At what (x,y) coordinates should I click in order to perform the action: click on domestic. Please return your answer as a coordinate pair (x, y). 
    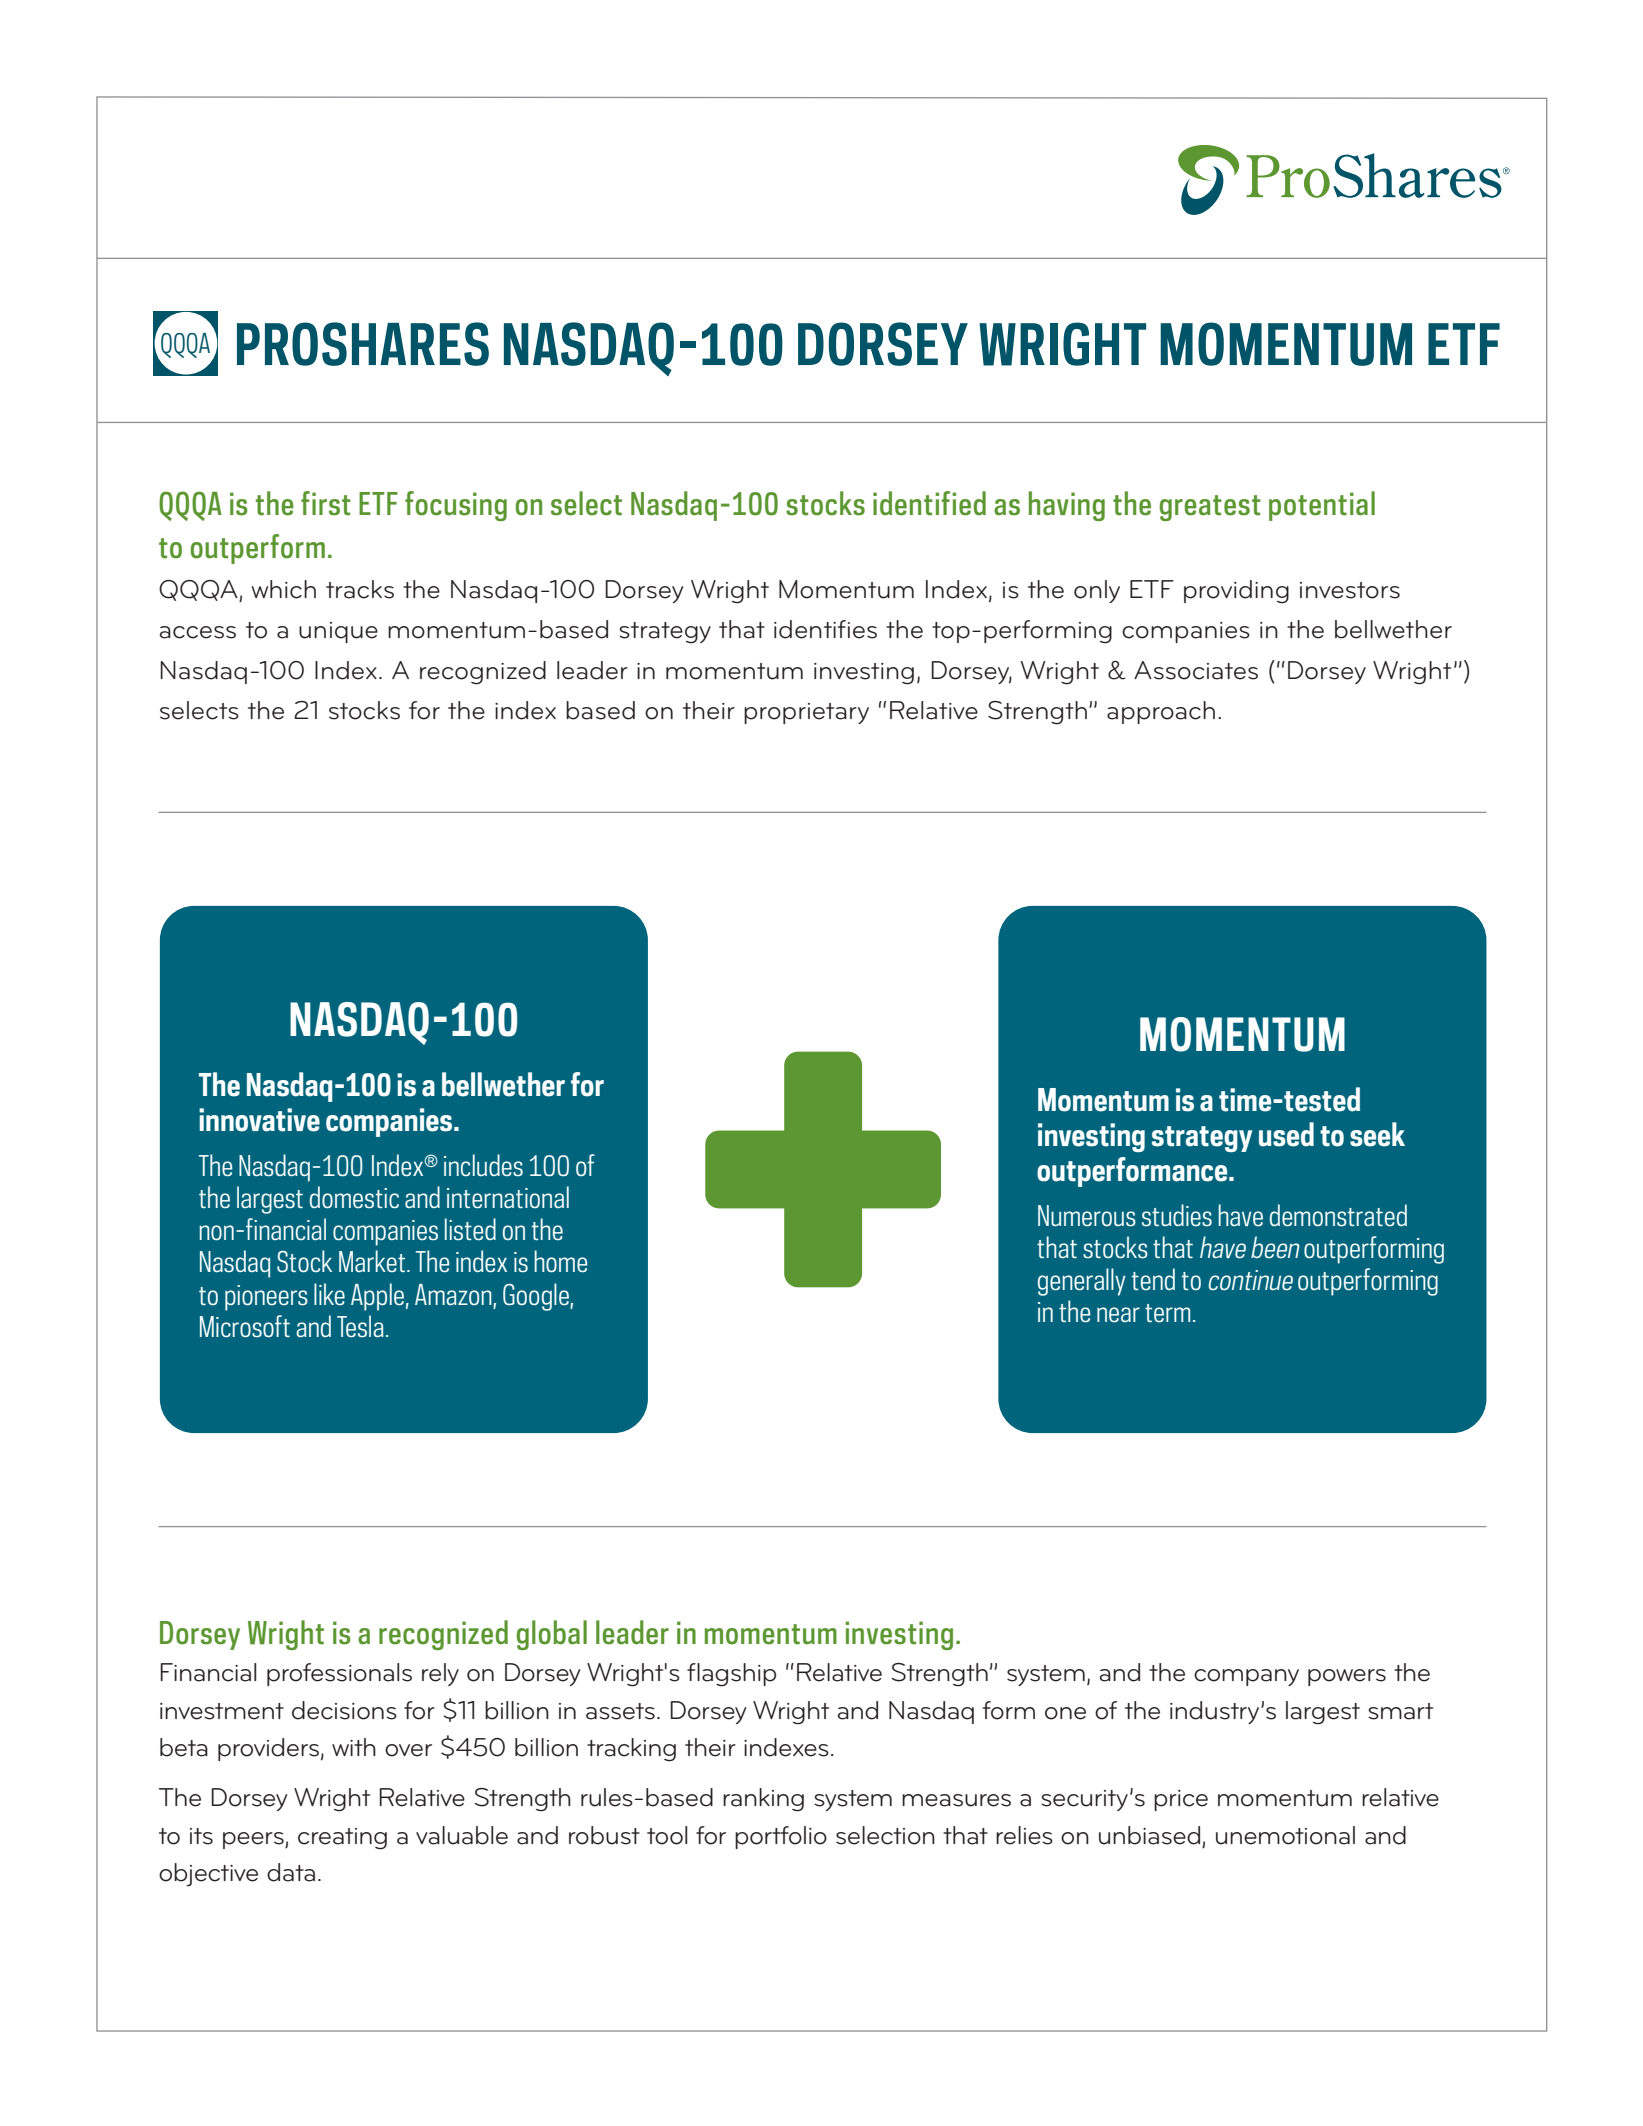
    Looking at the image, I should click on (354, 1197).
